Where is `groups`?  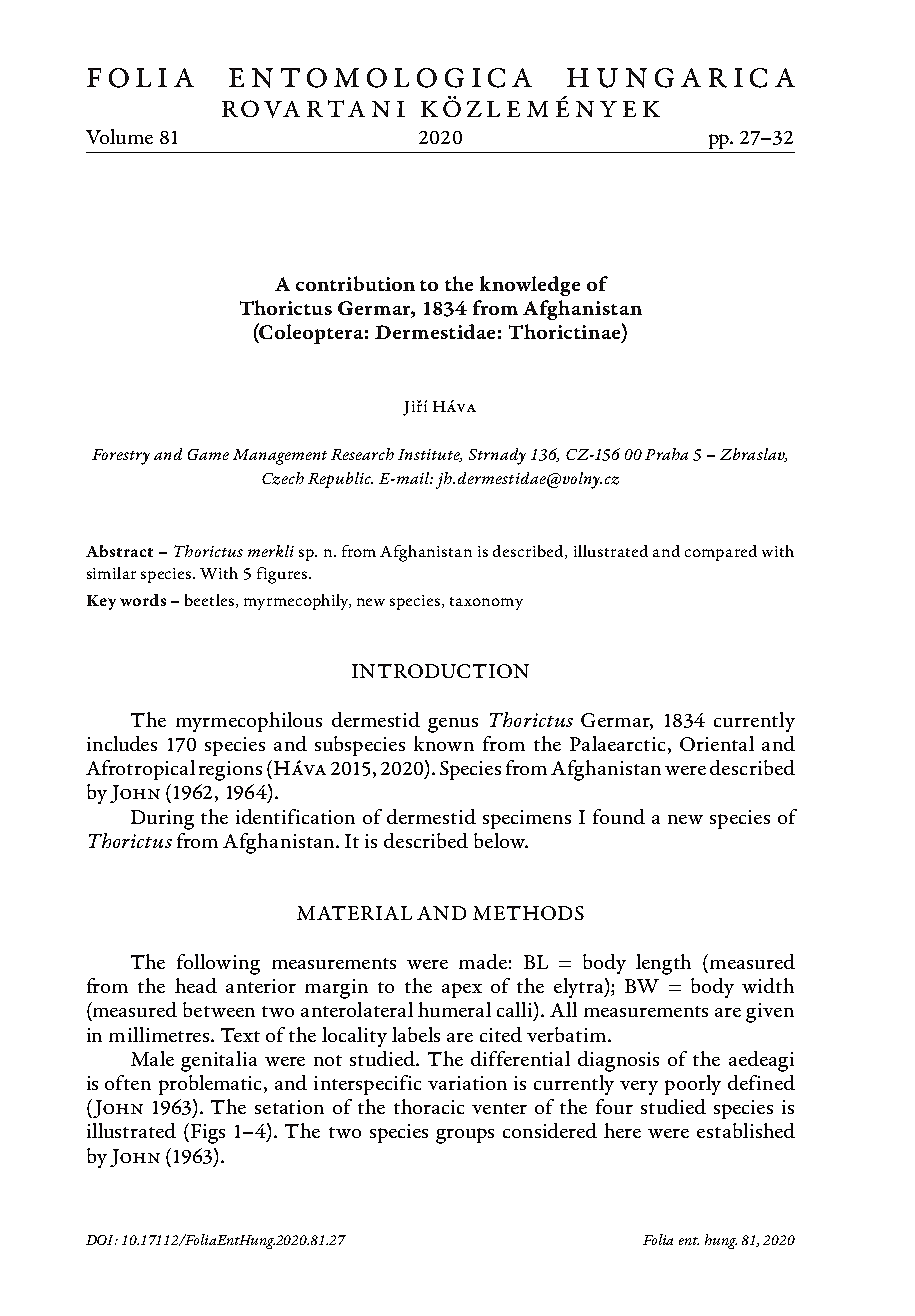
groups is located at coordinates (465, 1136).
